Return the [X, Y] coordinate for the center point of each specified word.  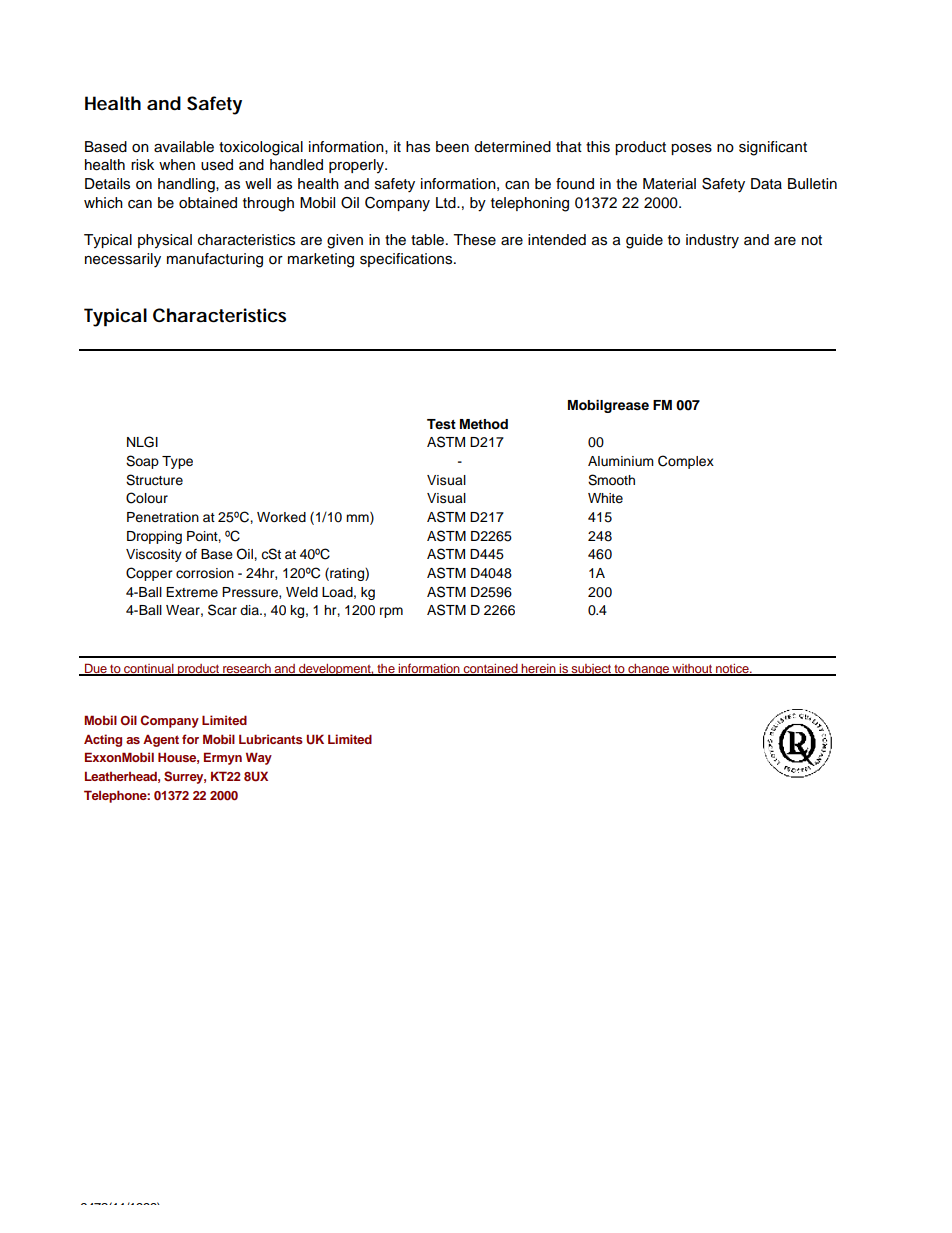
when [177, 165]
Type [177, 462]
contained [491, 669]
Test [441, 424]
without [692, 669]
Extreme [192, 592]
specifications [407, 260]
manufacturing [215, 260]
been [452, 147]
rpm [391, 612]
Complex [686, 462]
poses [691, 149]
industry [712, 241]
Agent [161, 740]
